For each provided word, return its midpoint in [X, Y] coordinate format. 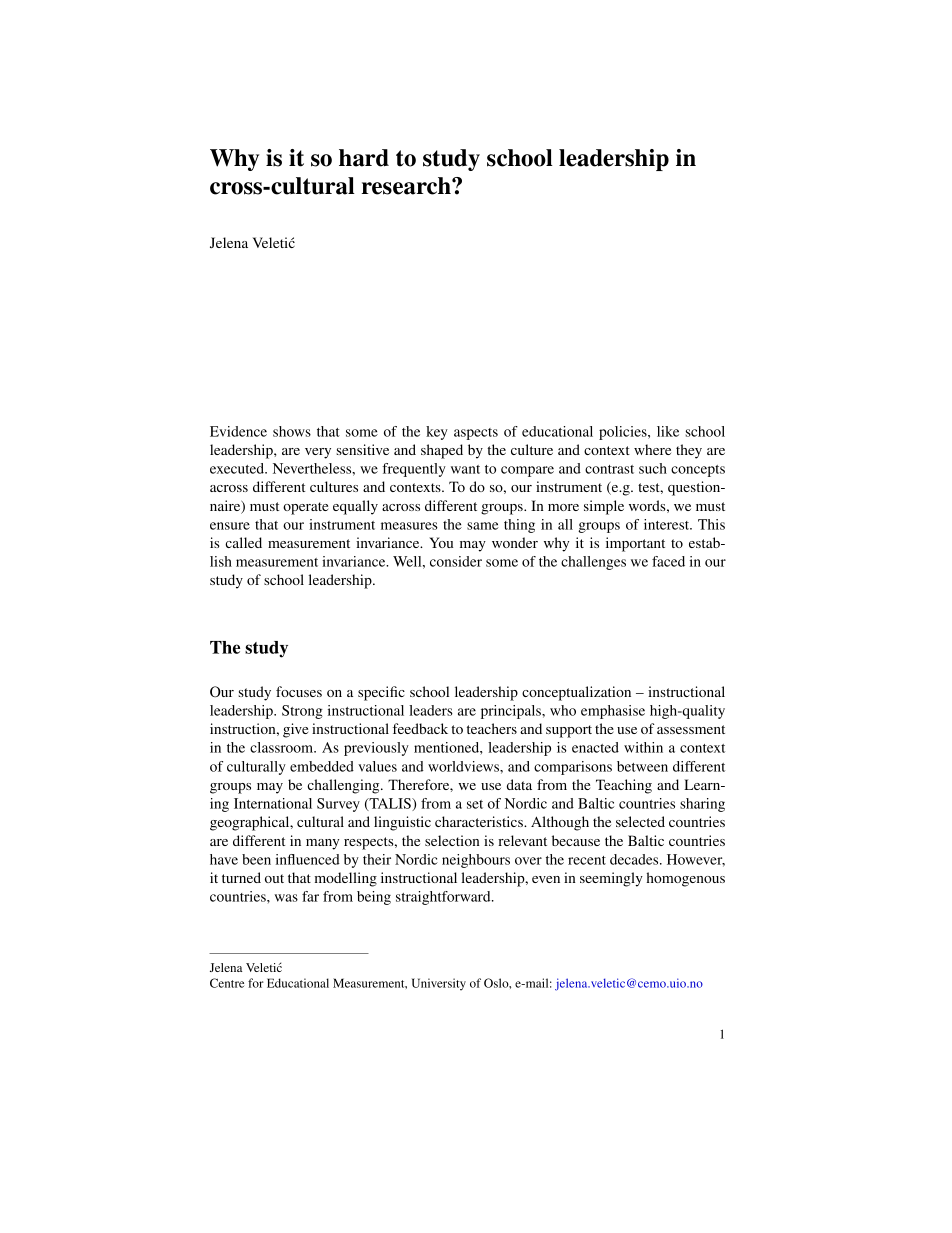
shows [292, 431]
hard [364, 158]
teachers [492, 728]
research [407, 186]
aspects [476, 434]
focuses [299, 691]
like [668, 431]
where [652, 449]
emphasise [613, 712]
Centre [227, 983]
